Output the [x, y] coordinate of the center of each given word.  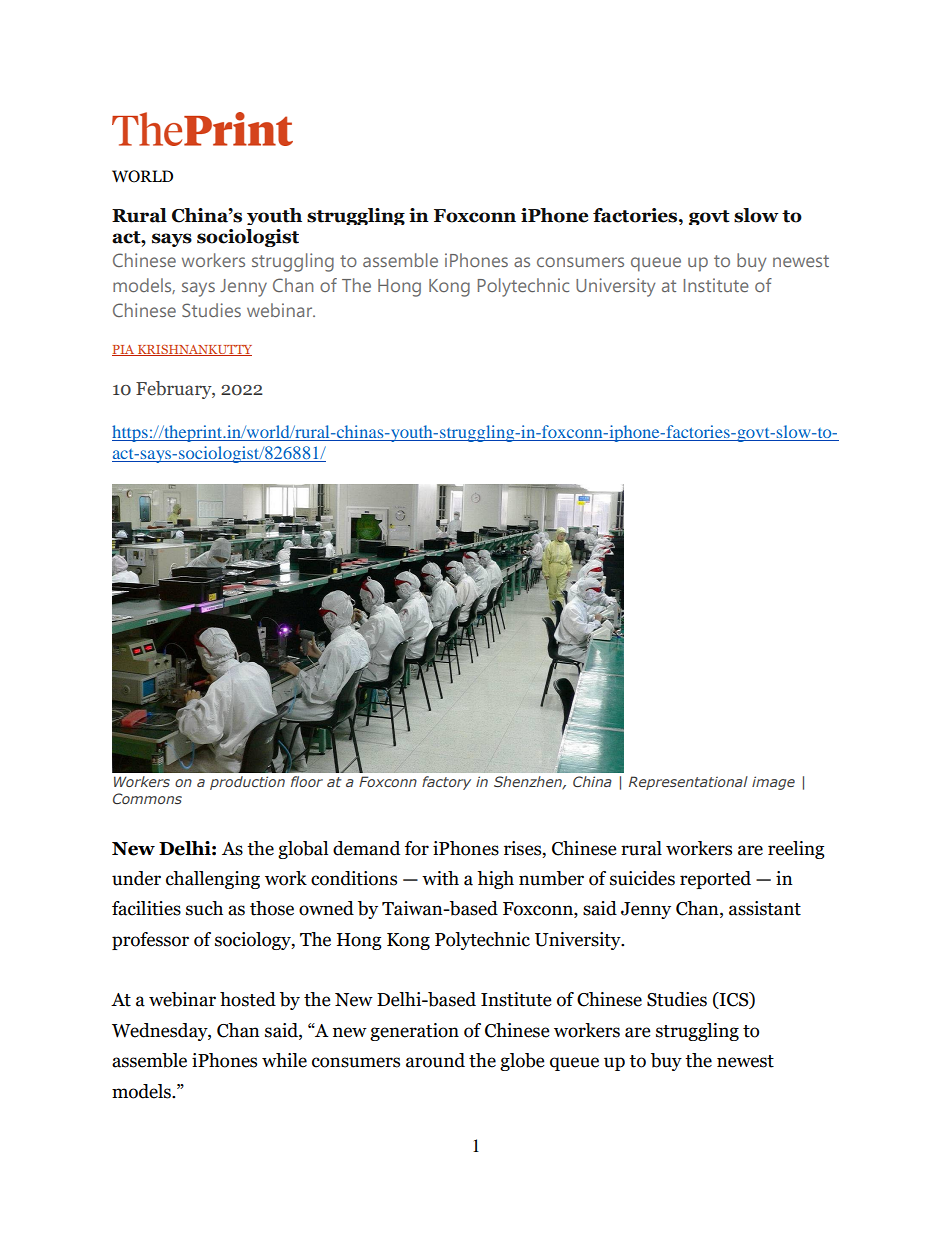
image [773, 783]
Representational [688, 783]
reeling [796, 850]
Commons [147, 798]
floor [307, 781]
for [417, 848]
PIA [124, 350]
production [247, 783]
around [435, 1060]
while [284, 1060]
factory [446, 783]
